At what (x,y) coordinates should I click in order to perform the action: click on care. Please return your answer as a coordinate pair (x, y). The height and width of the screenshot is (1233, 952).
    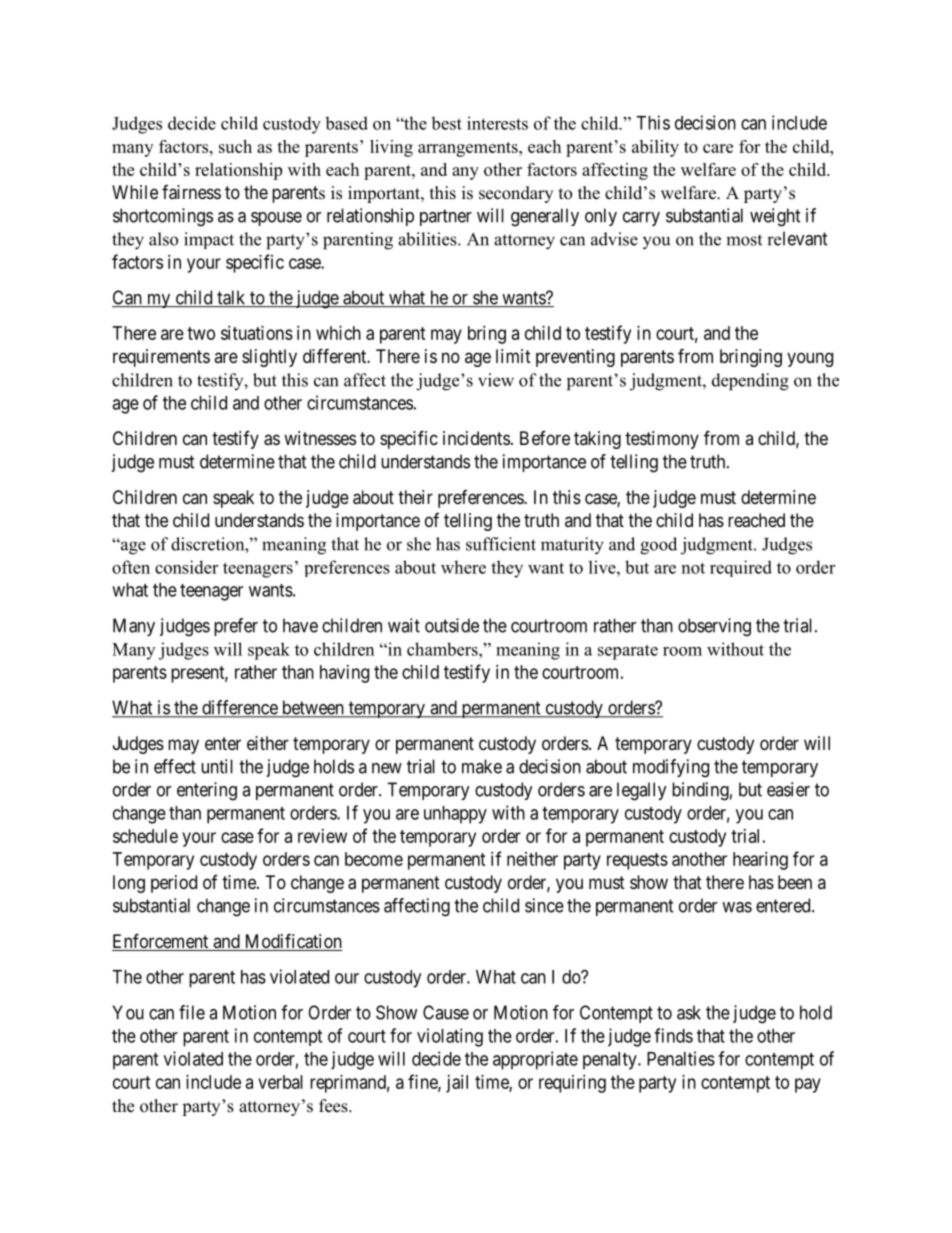
    Looking at the image, I should click on (718, 148).
